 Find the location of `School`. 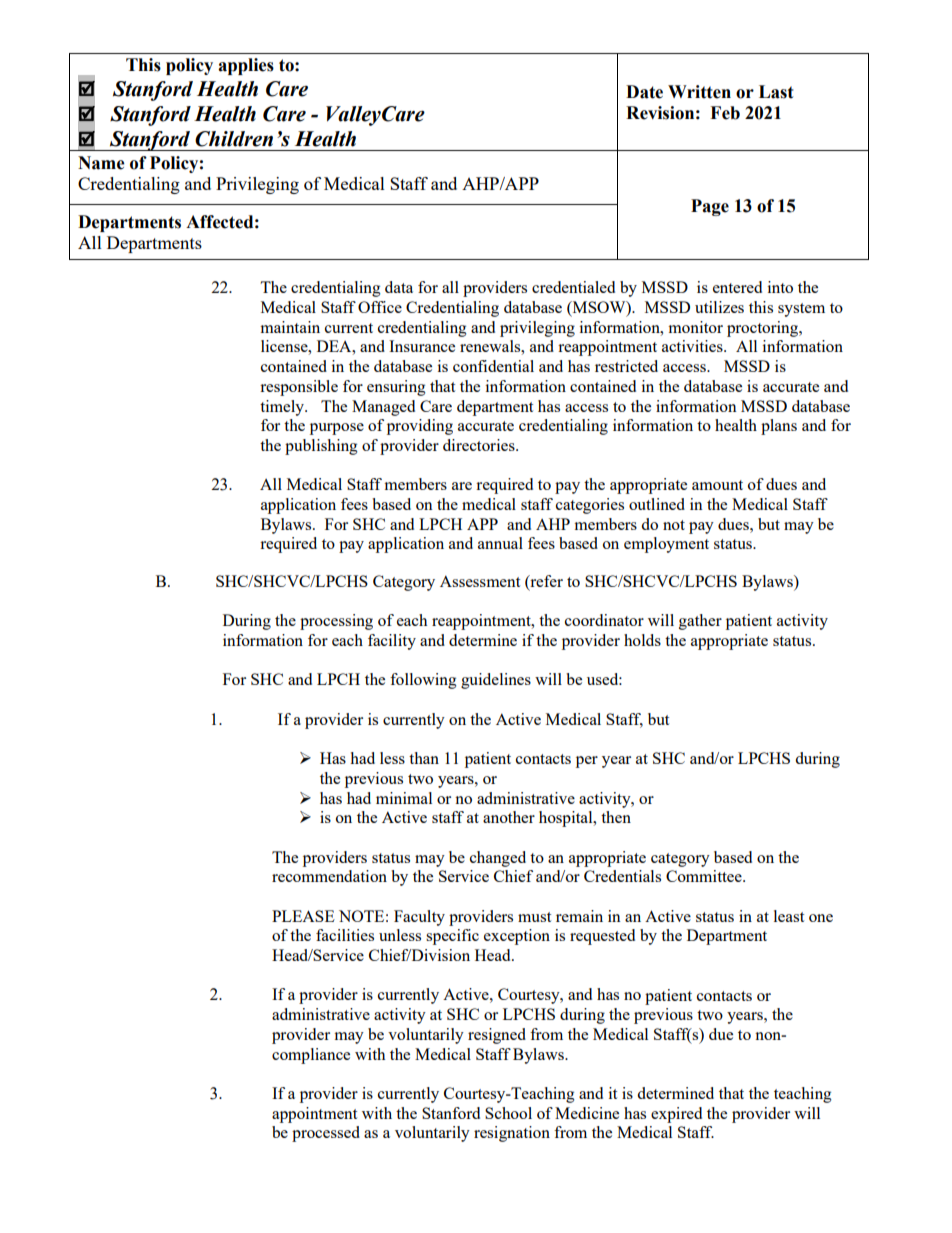

School is located at coordinates (508, 1113).
